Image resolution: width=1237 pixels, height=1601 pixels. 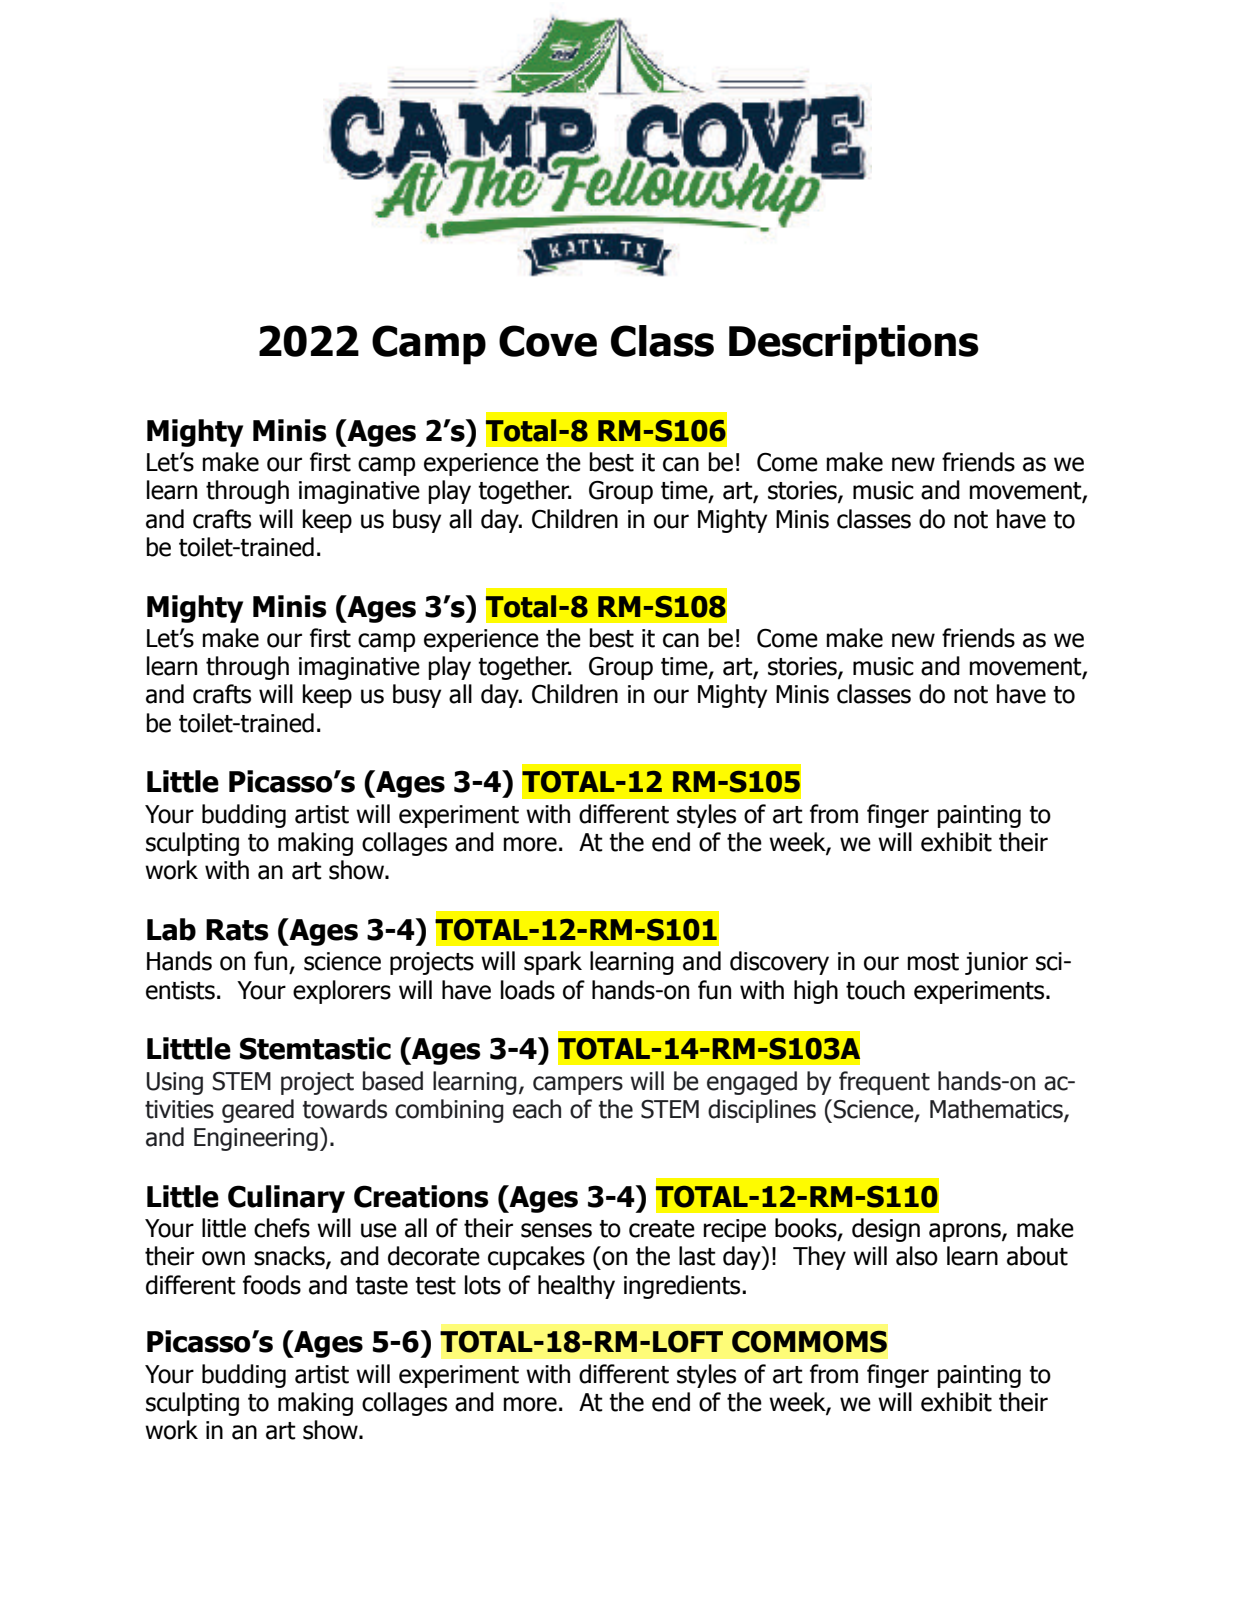 What do you see at coordinates (996, 963) in the screenshot?
I see `junior` at bounding box center [996, 963].
